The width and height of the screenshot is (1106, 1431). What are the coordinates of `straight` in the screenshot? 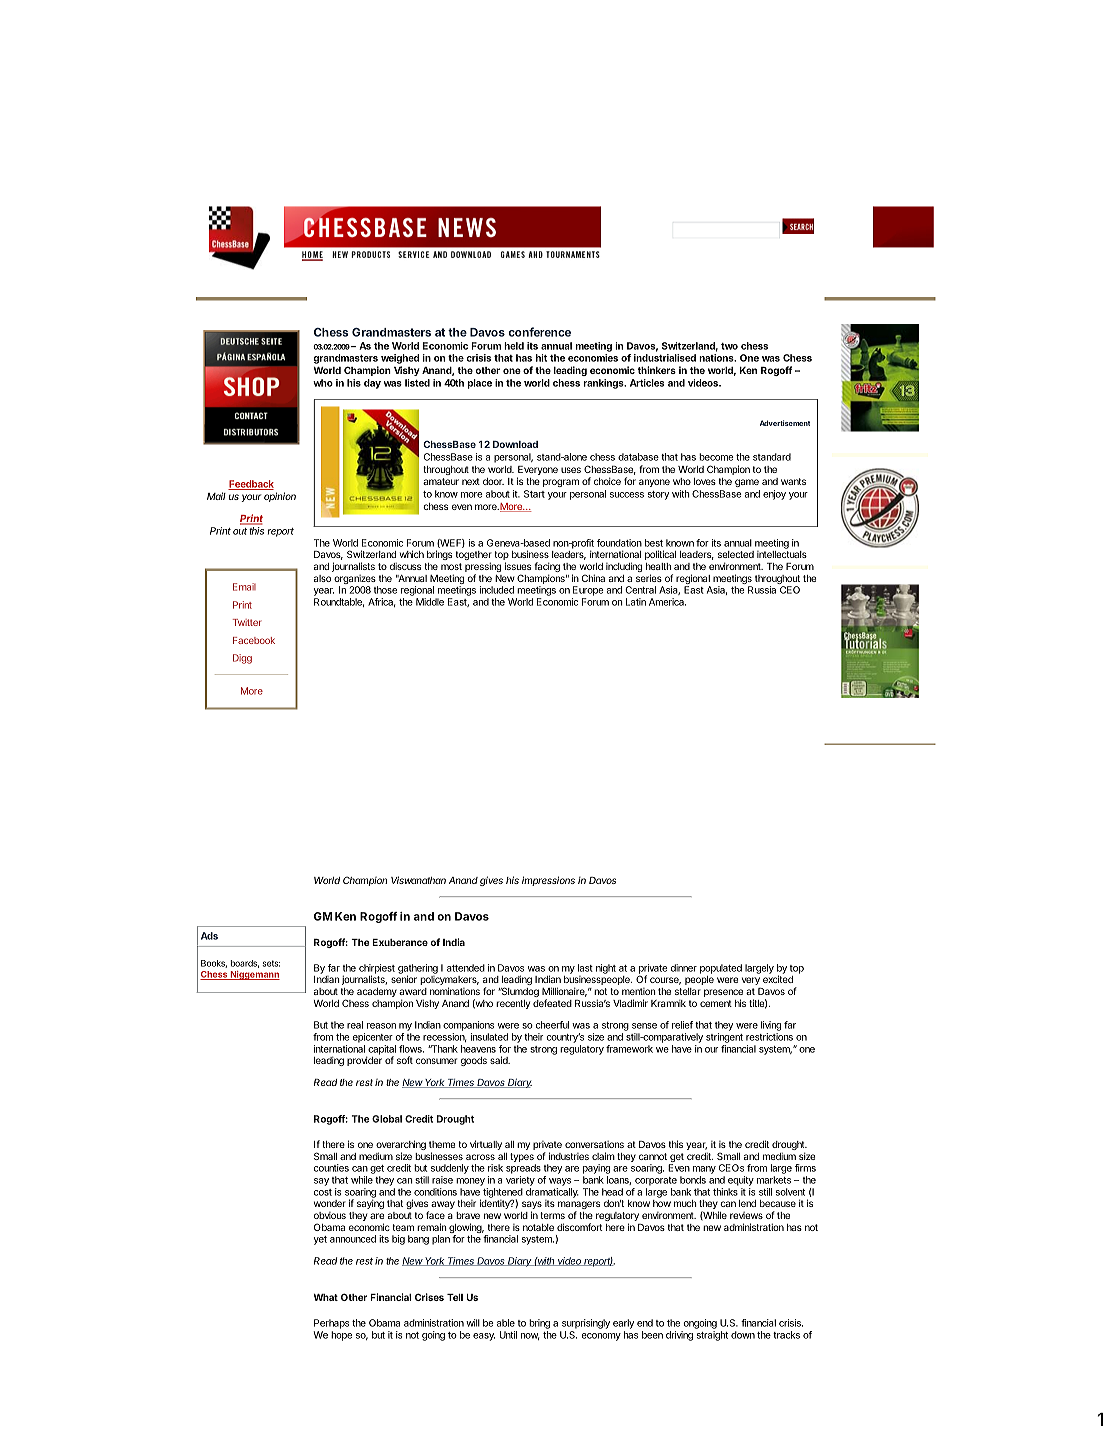 It's located at (712, 1336).
